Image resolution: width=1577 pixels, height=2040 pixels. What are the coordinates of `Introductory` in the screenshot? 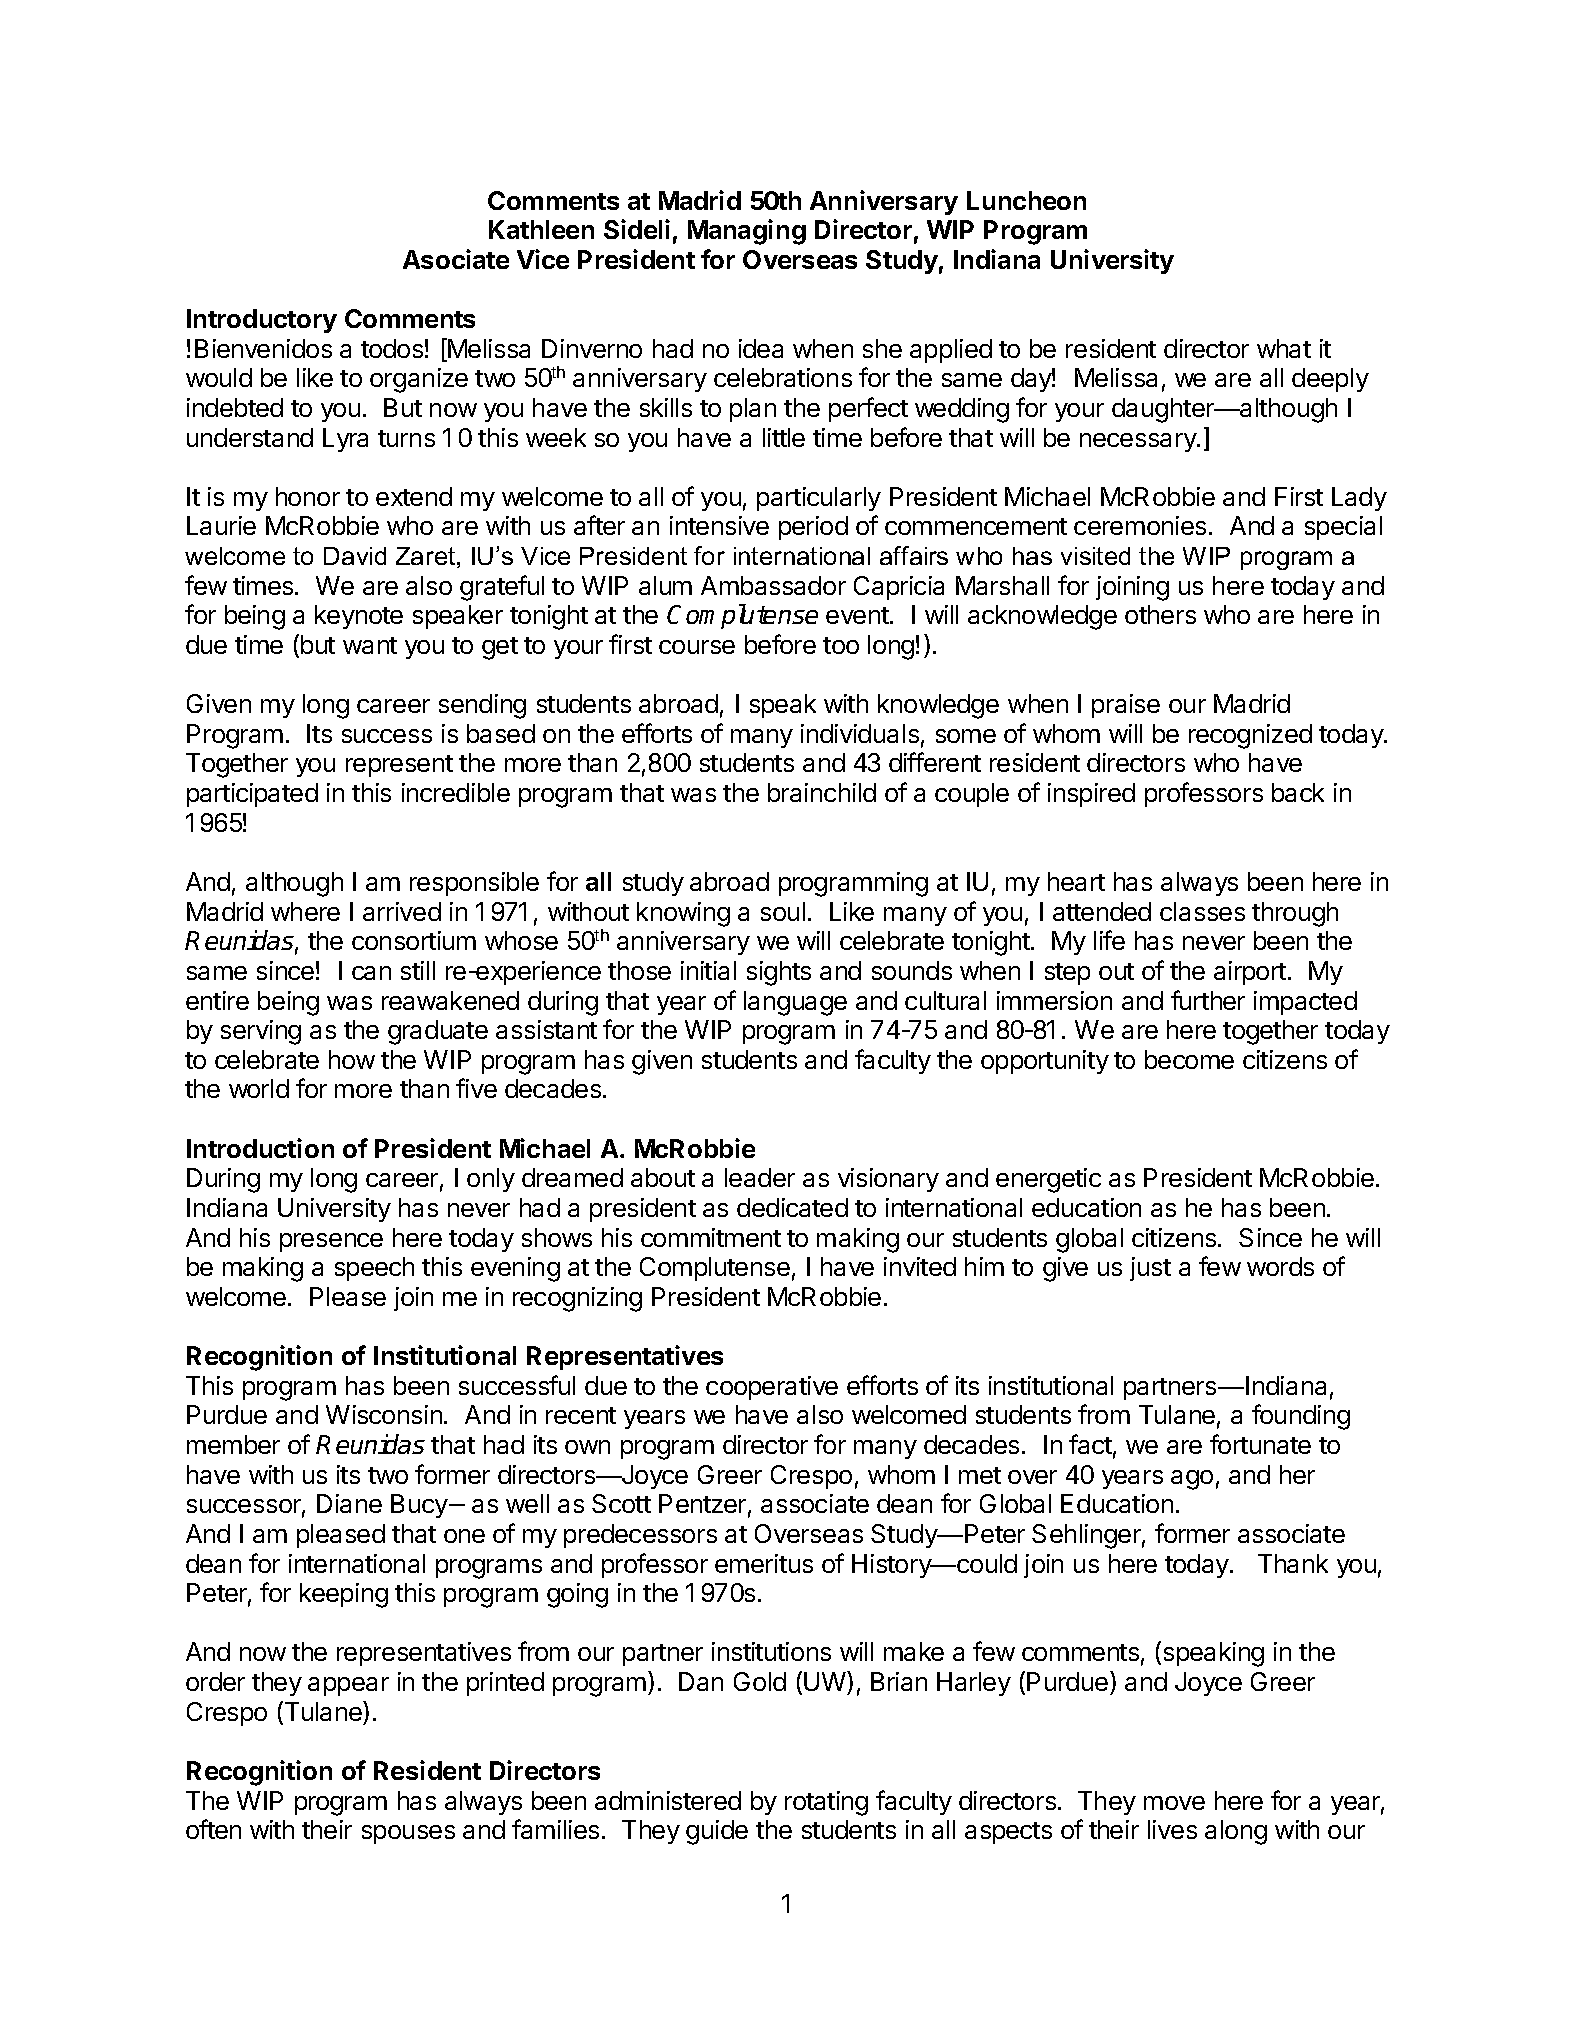 It's located at (262, 321).
